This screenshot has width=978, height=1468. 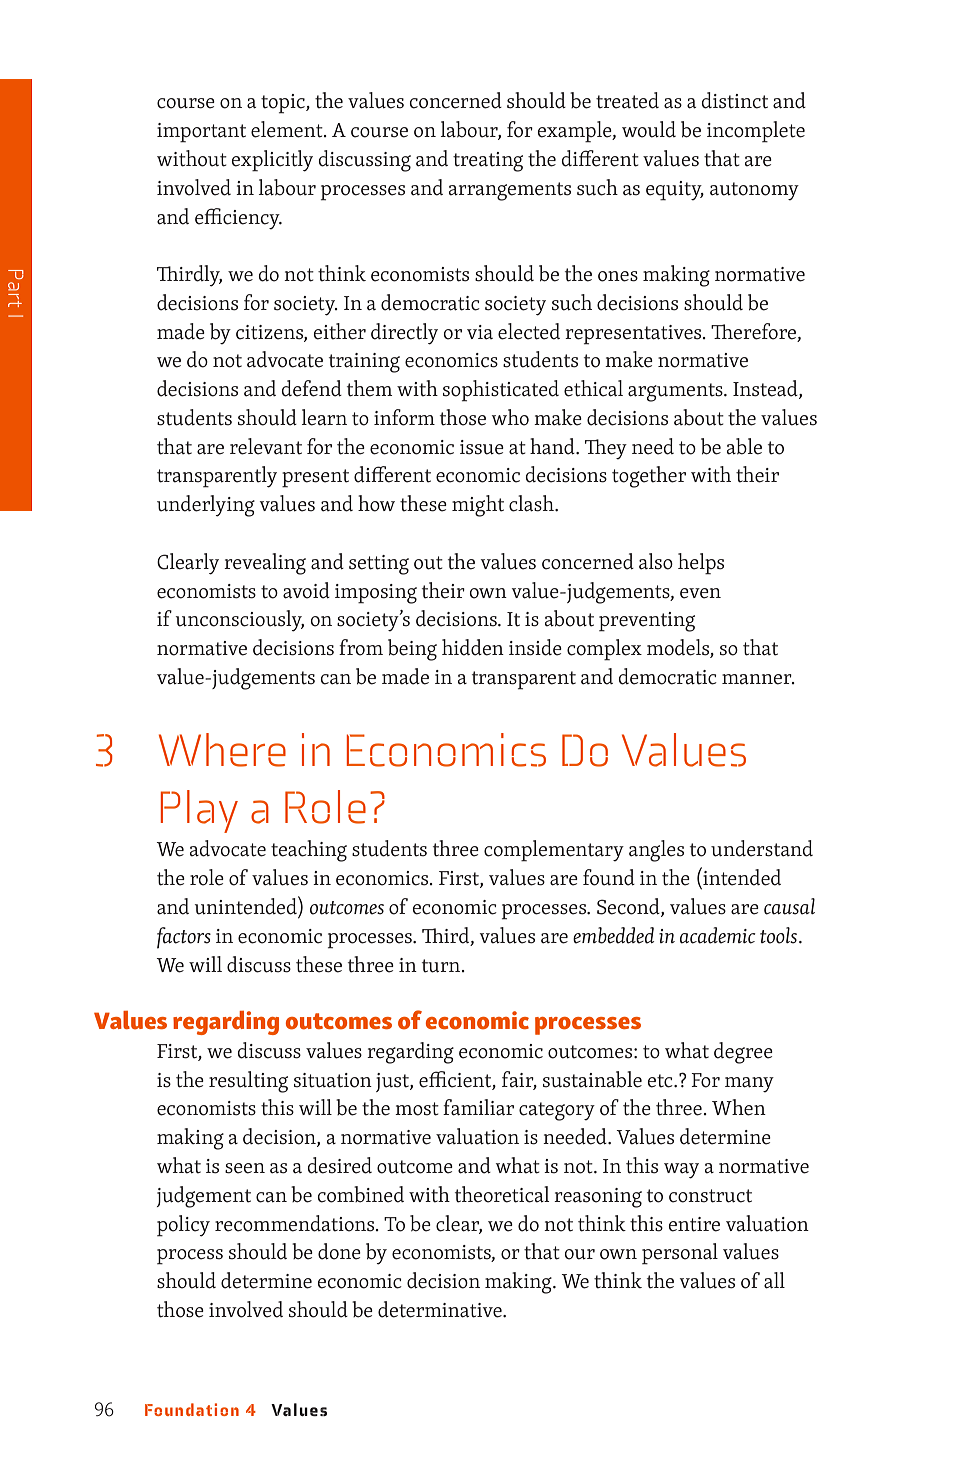 I want to click on treating, so click(x=488, y=162).
